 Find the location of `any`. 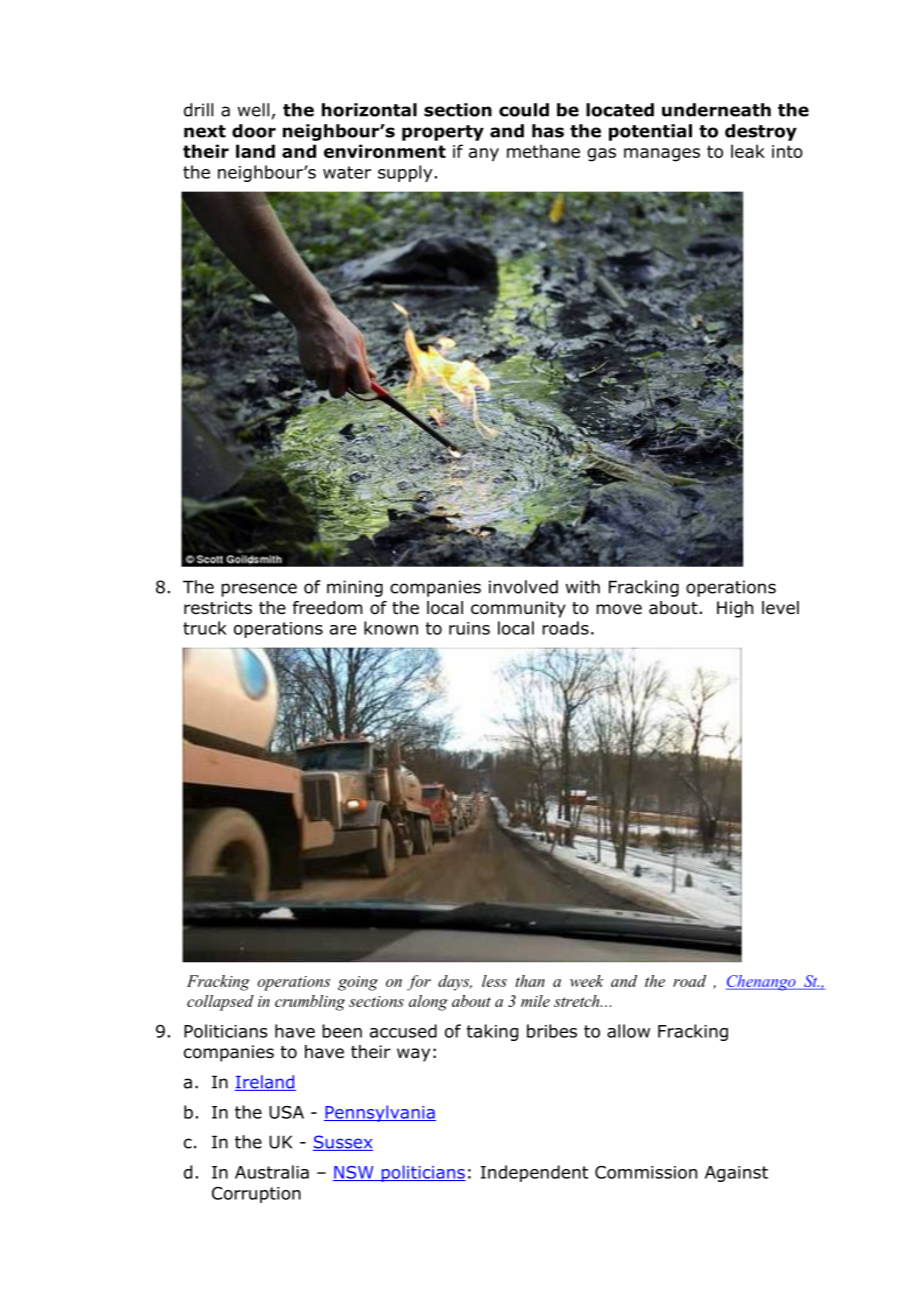

any is located at coordinates (484, 155).
